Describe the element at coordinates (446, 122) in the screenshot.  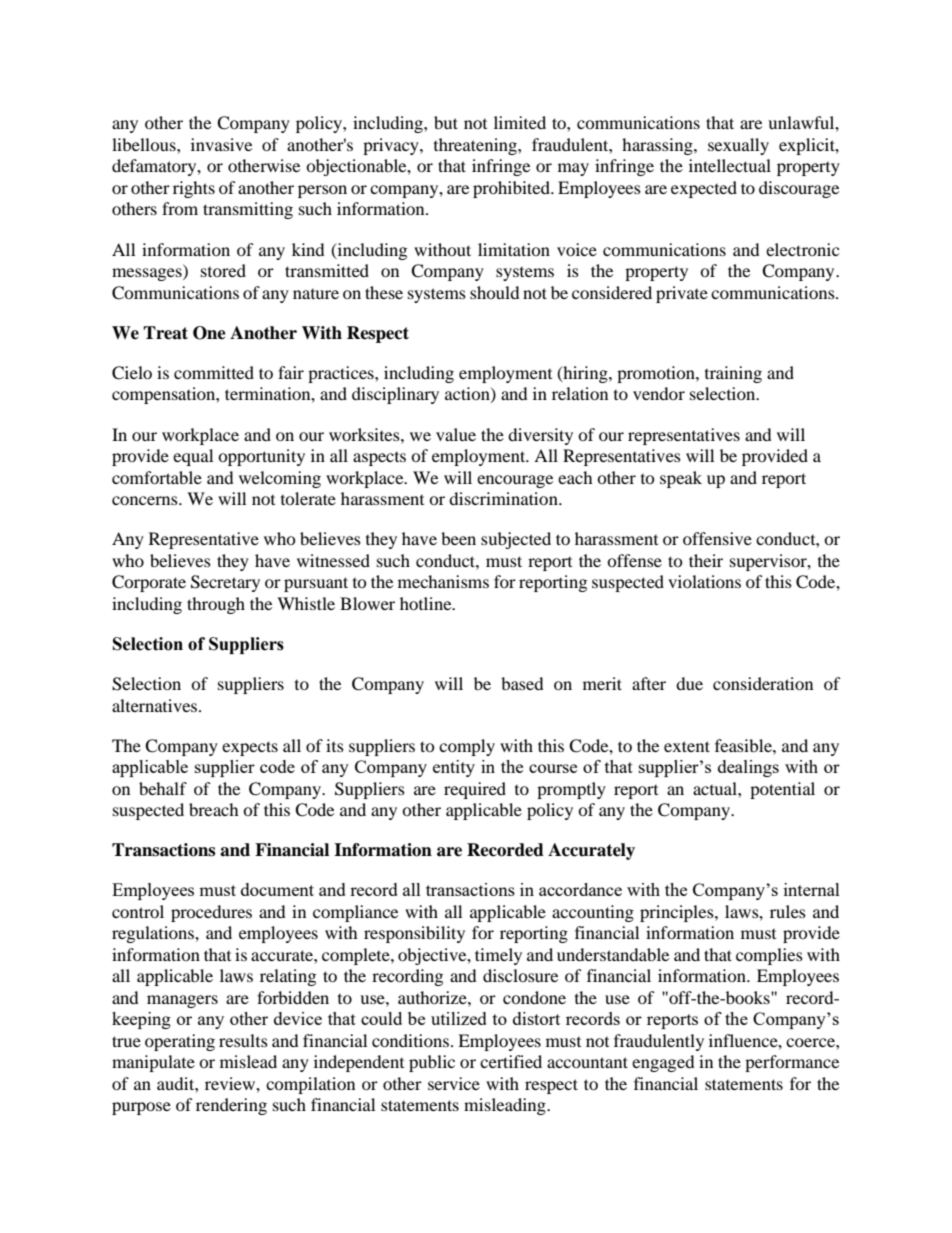
I see `but` at that location.
